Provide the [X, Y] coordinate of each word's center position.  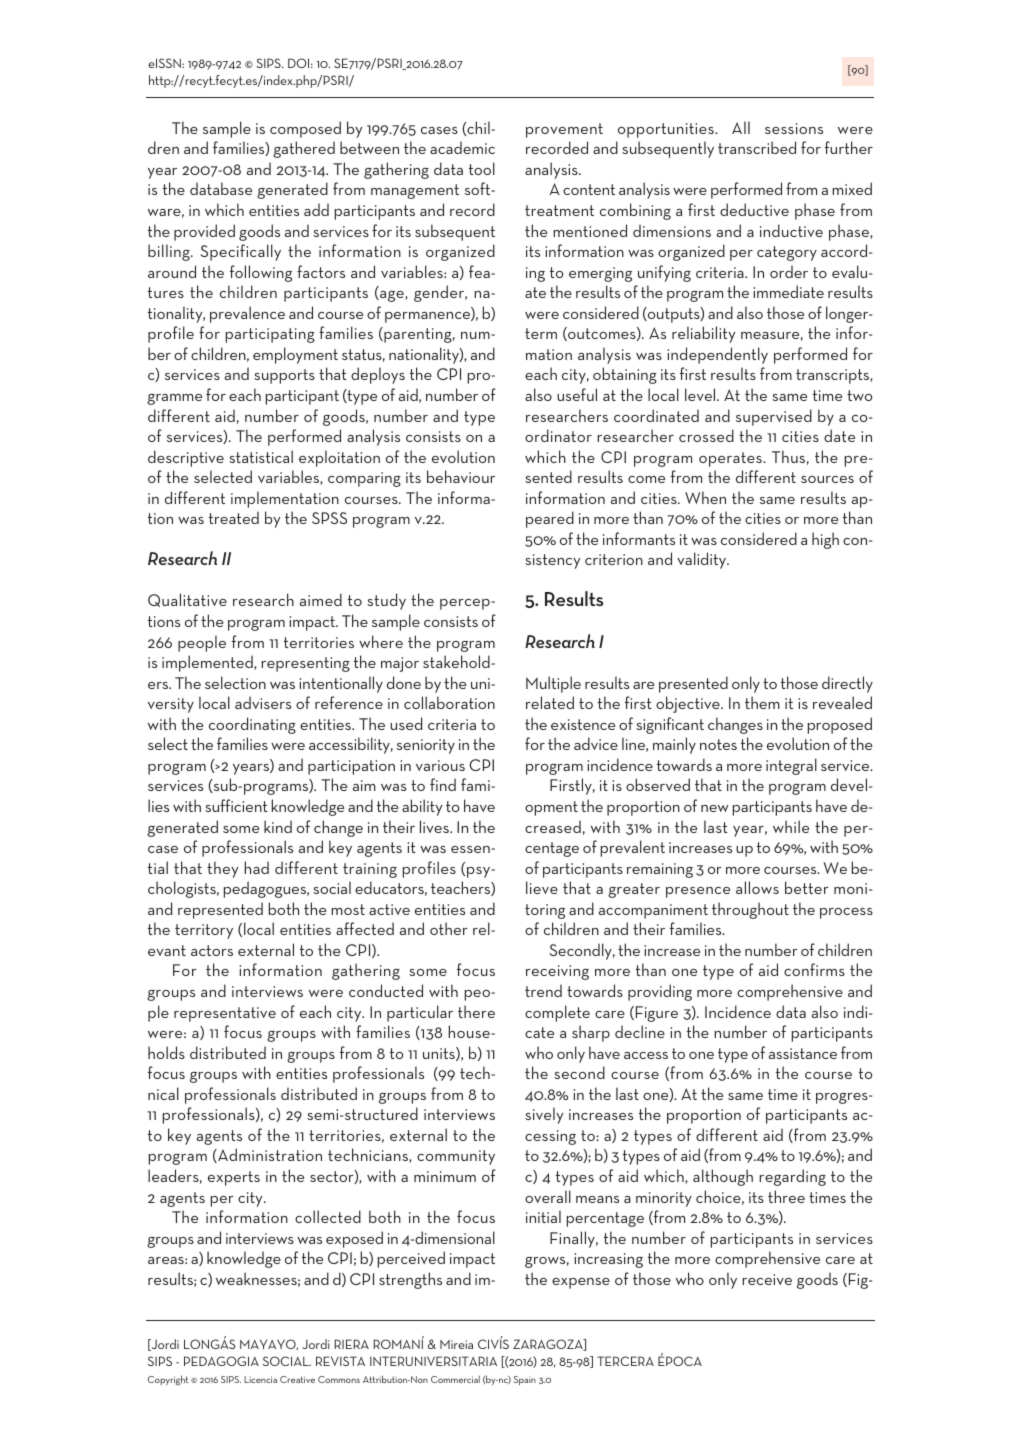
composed [305, 129]
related [550, 702]
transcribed [757, 147]
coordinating [252, 725]
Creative [297, 1379]
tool [482, 168]
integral [791, 766]
